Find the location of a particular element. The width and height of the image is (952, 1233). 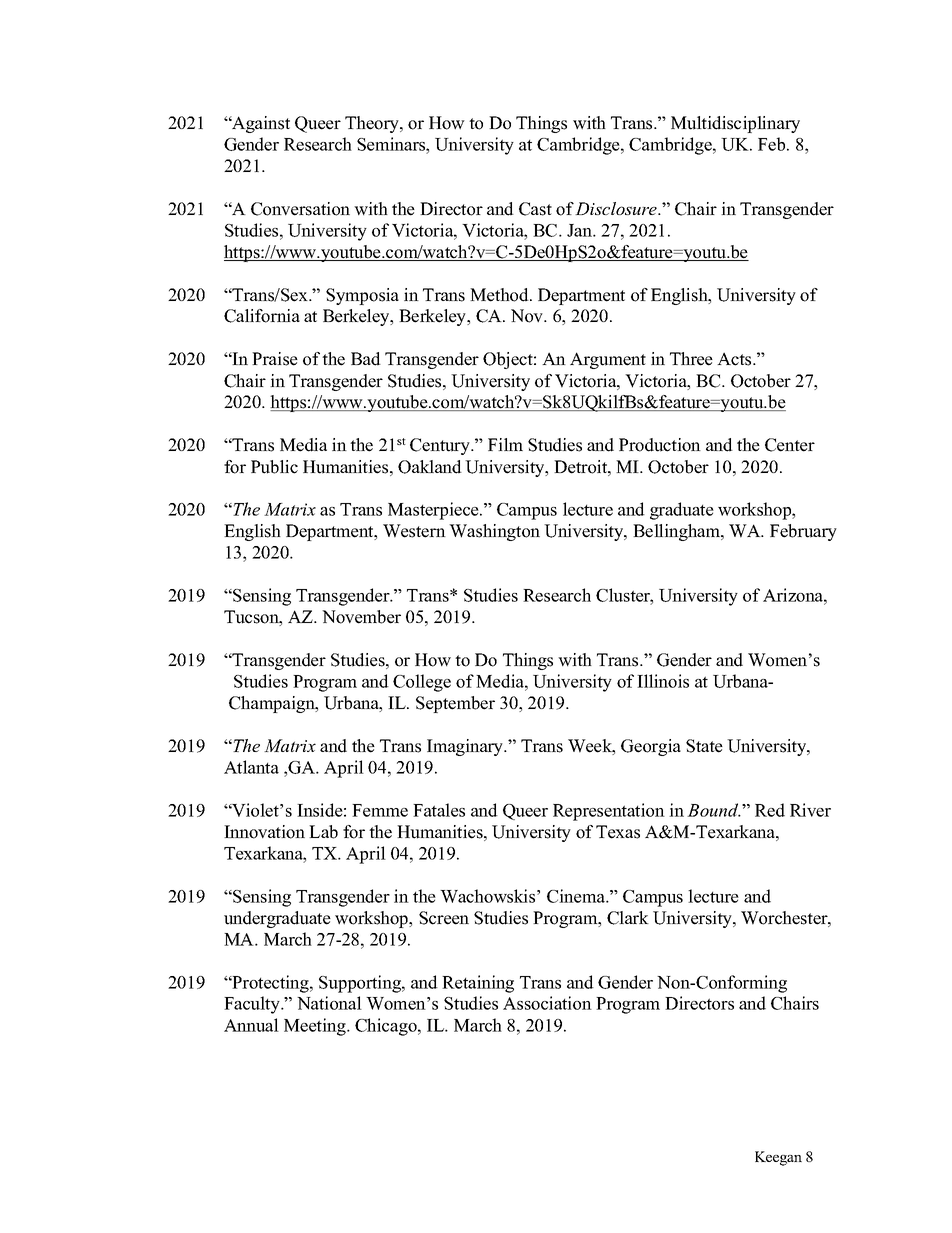

Cast is located at coordinates (535, 209).
